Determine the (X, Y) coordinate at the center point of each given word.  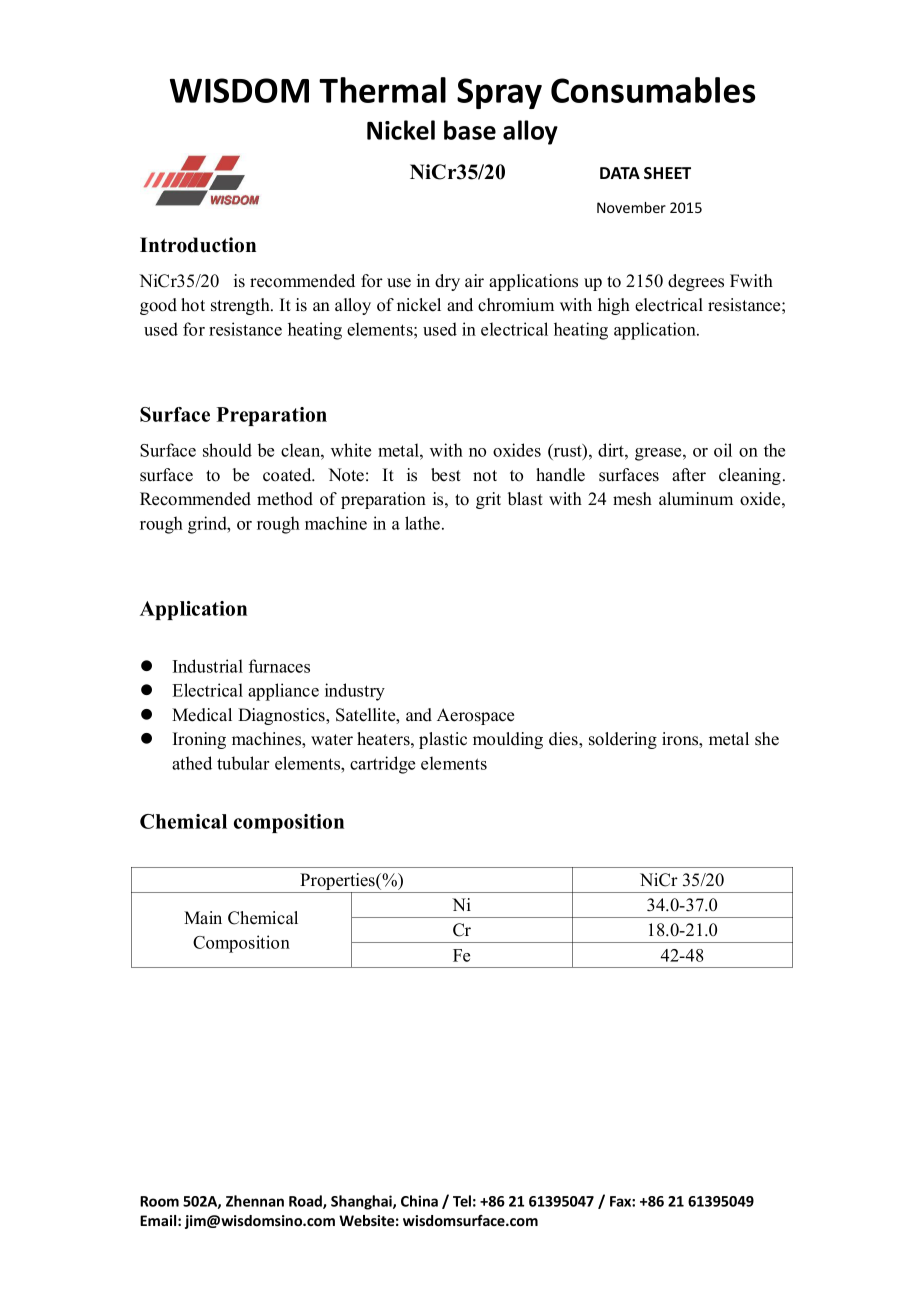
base (470, 130)
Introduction (198, 245)
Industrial (208, 666)
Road (306, 1202)
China (419, 1201)
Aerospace (475, 716)
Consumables (653, 90)
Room (159, 1201)
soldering (623, 740)
